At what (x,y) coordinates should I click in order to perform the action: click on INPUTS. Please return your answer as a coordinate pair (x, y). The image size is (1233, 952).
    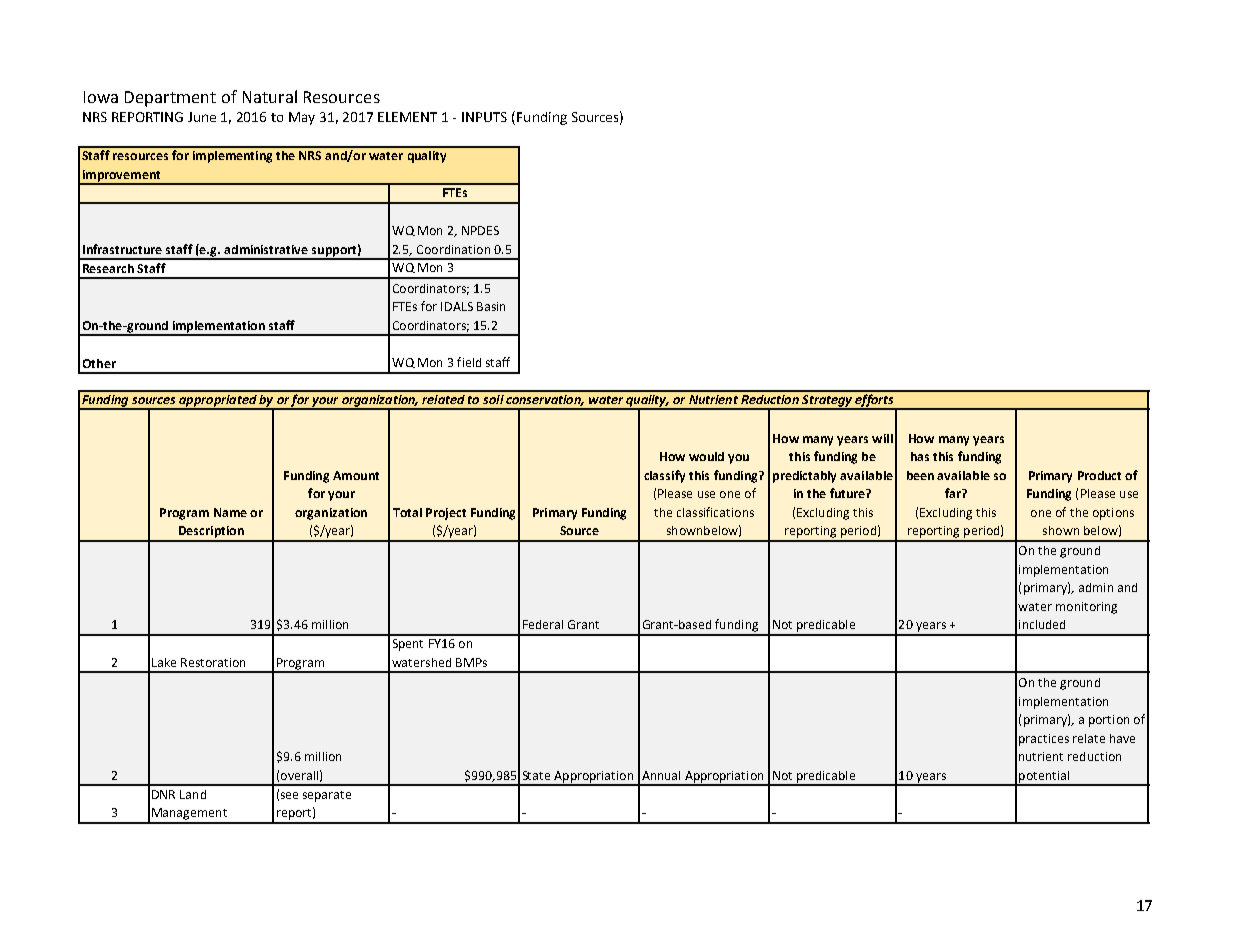
    Looking at the image, I should click on (484, 117).
